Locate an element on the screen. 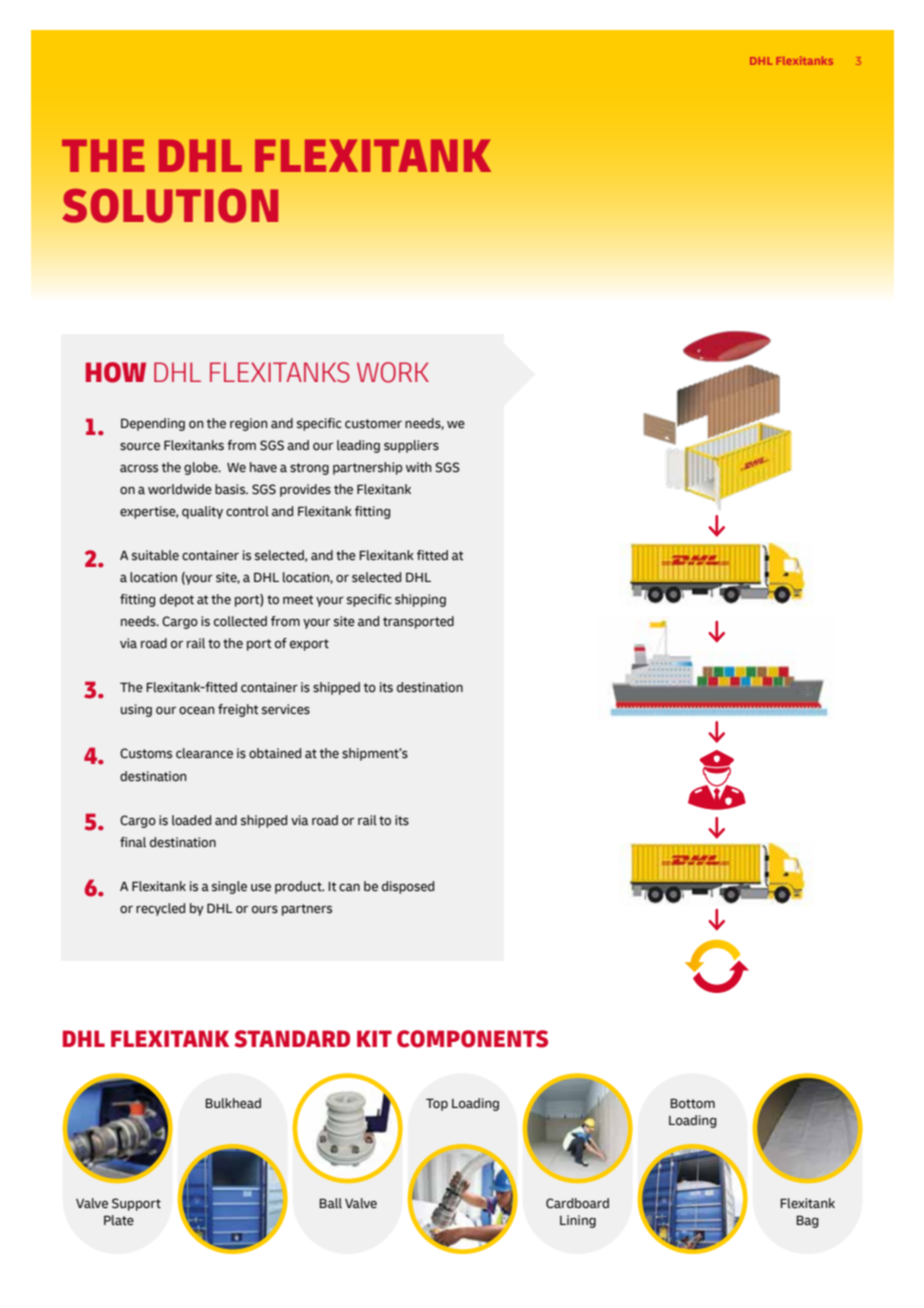  disposed is located at coordinates (408, 887).
